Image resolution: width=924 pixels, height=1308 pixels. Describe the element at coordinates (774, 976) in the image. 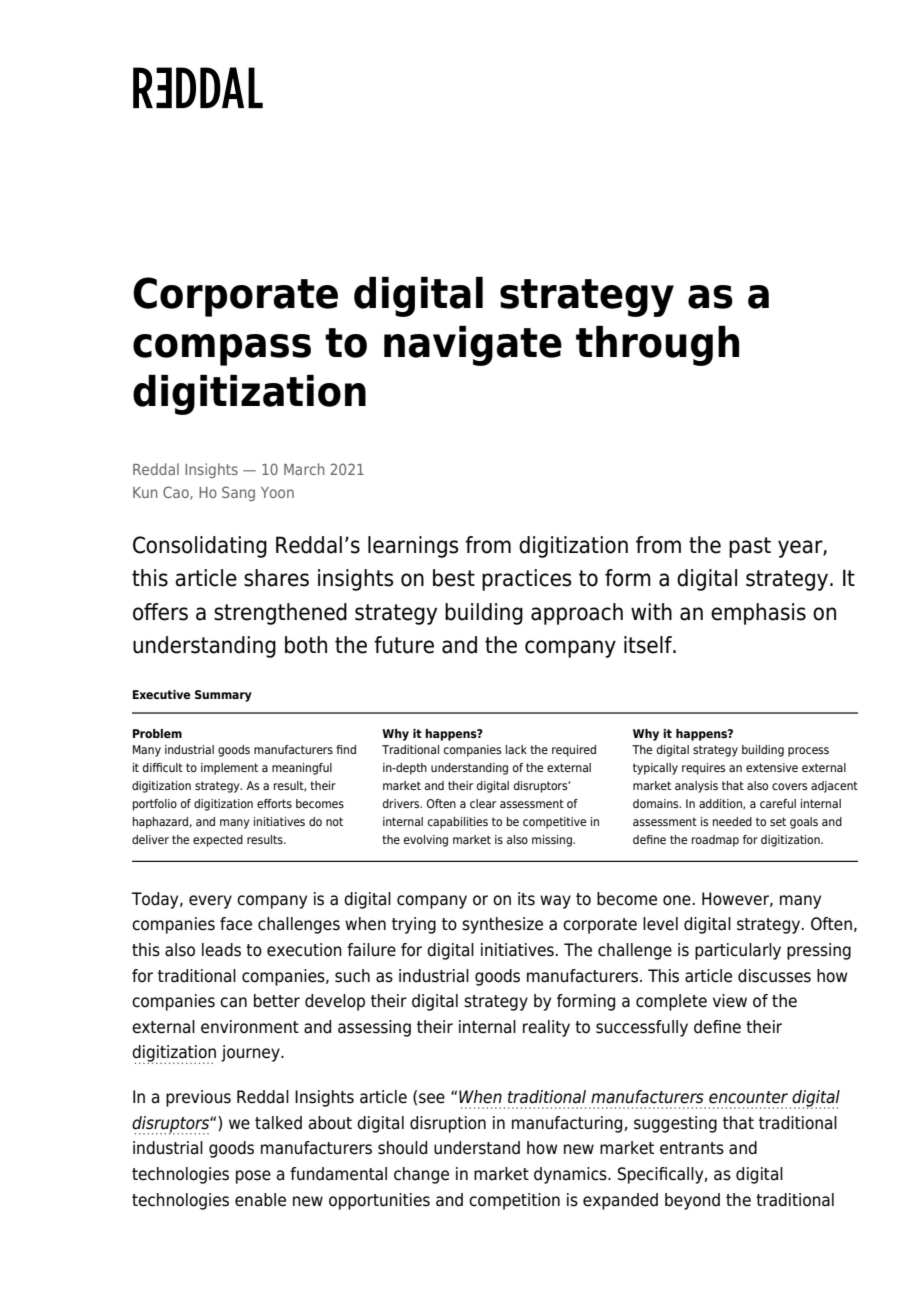

I see `discusses` at that location.
